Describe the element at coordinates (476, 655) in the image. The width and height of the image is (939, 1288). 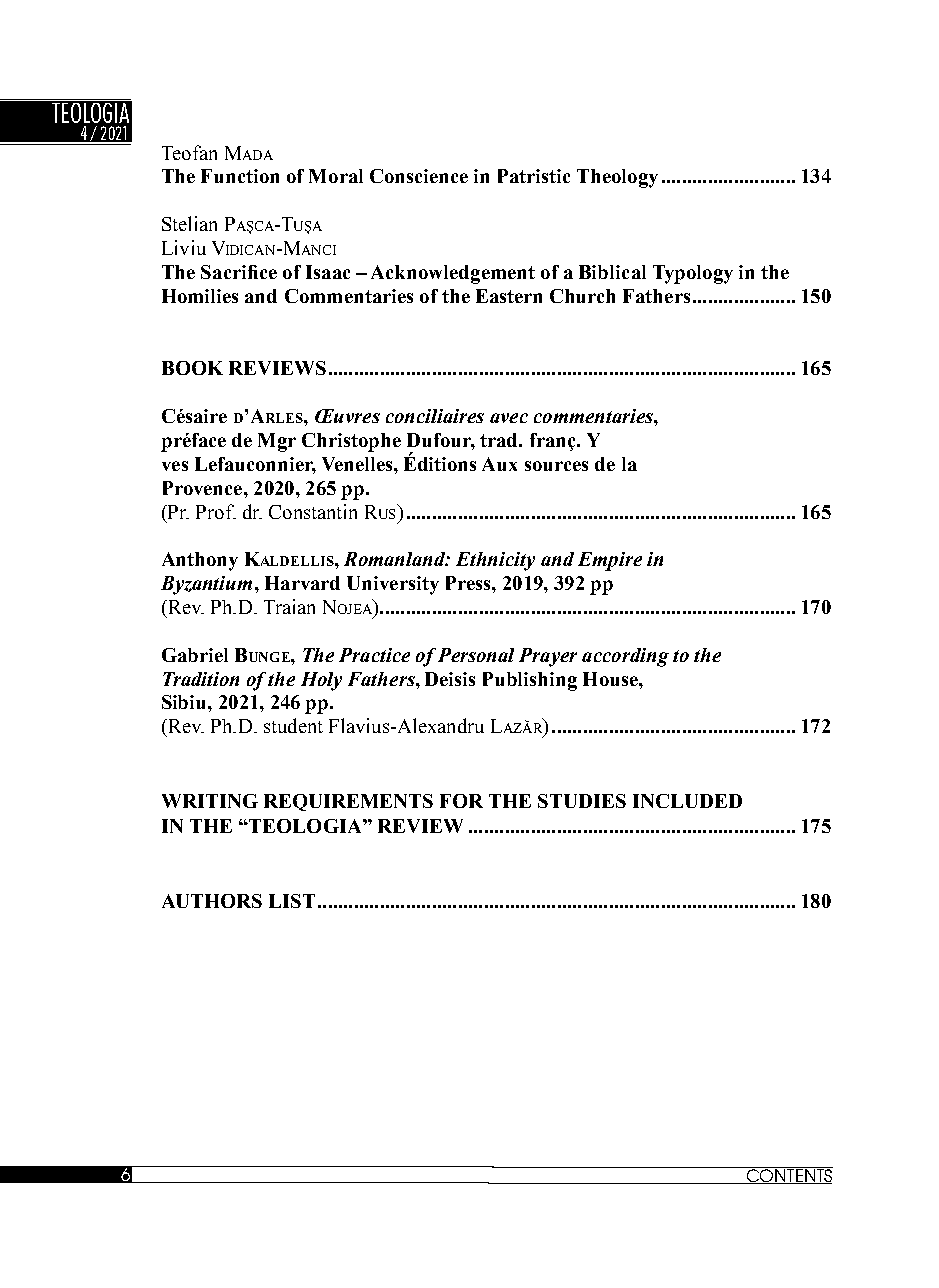
I see `Personal` at that location.
